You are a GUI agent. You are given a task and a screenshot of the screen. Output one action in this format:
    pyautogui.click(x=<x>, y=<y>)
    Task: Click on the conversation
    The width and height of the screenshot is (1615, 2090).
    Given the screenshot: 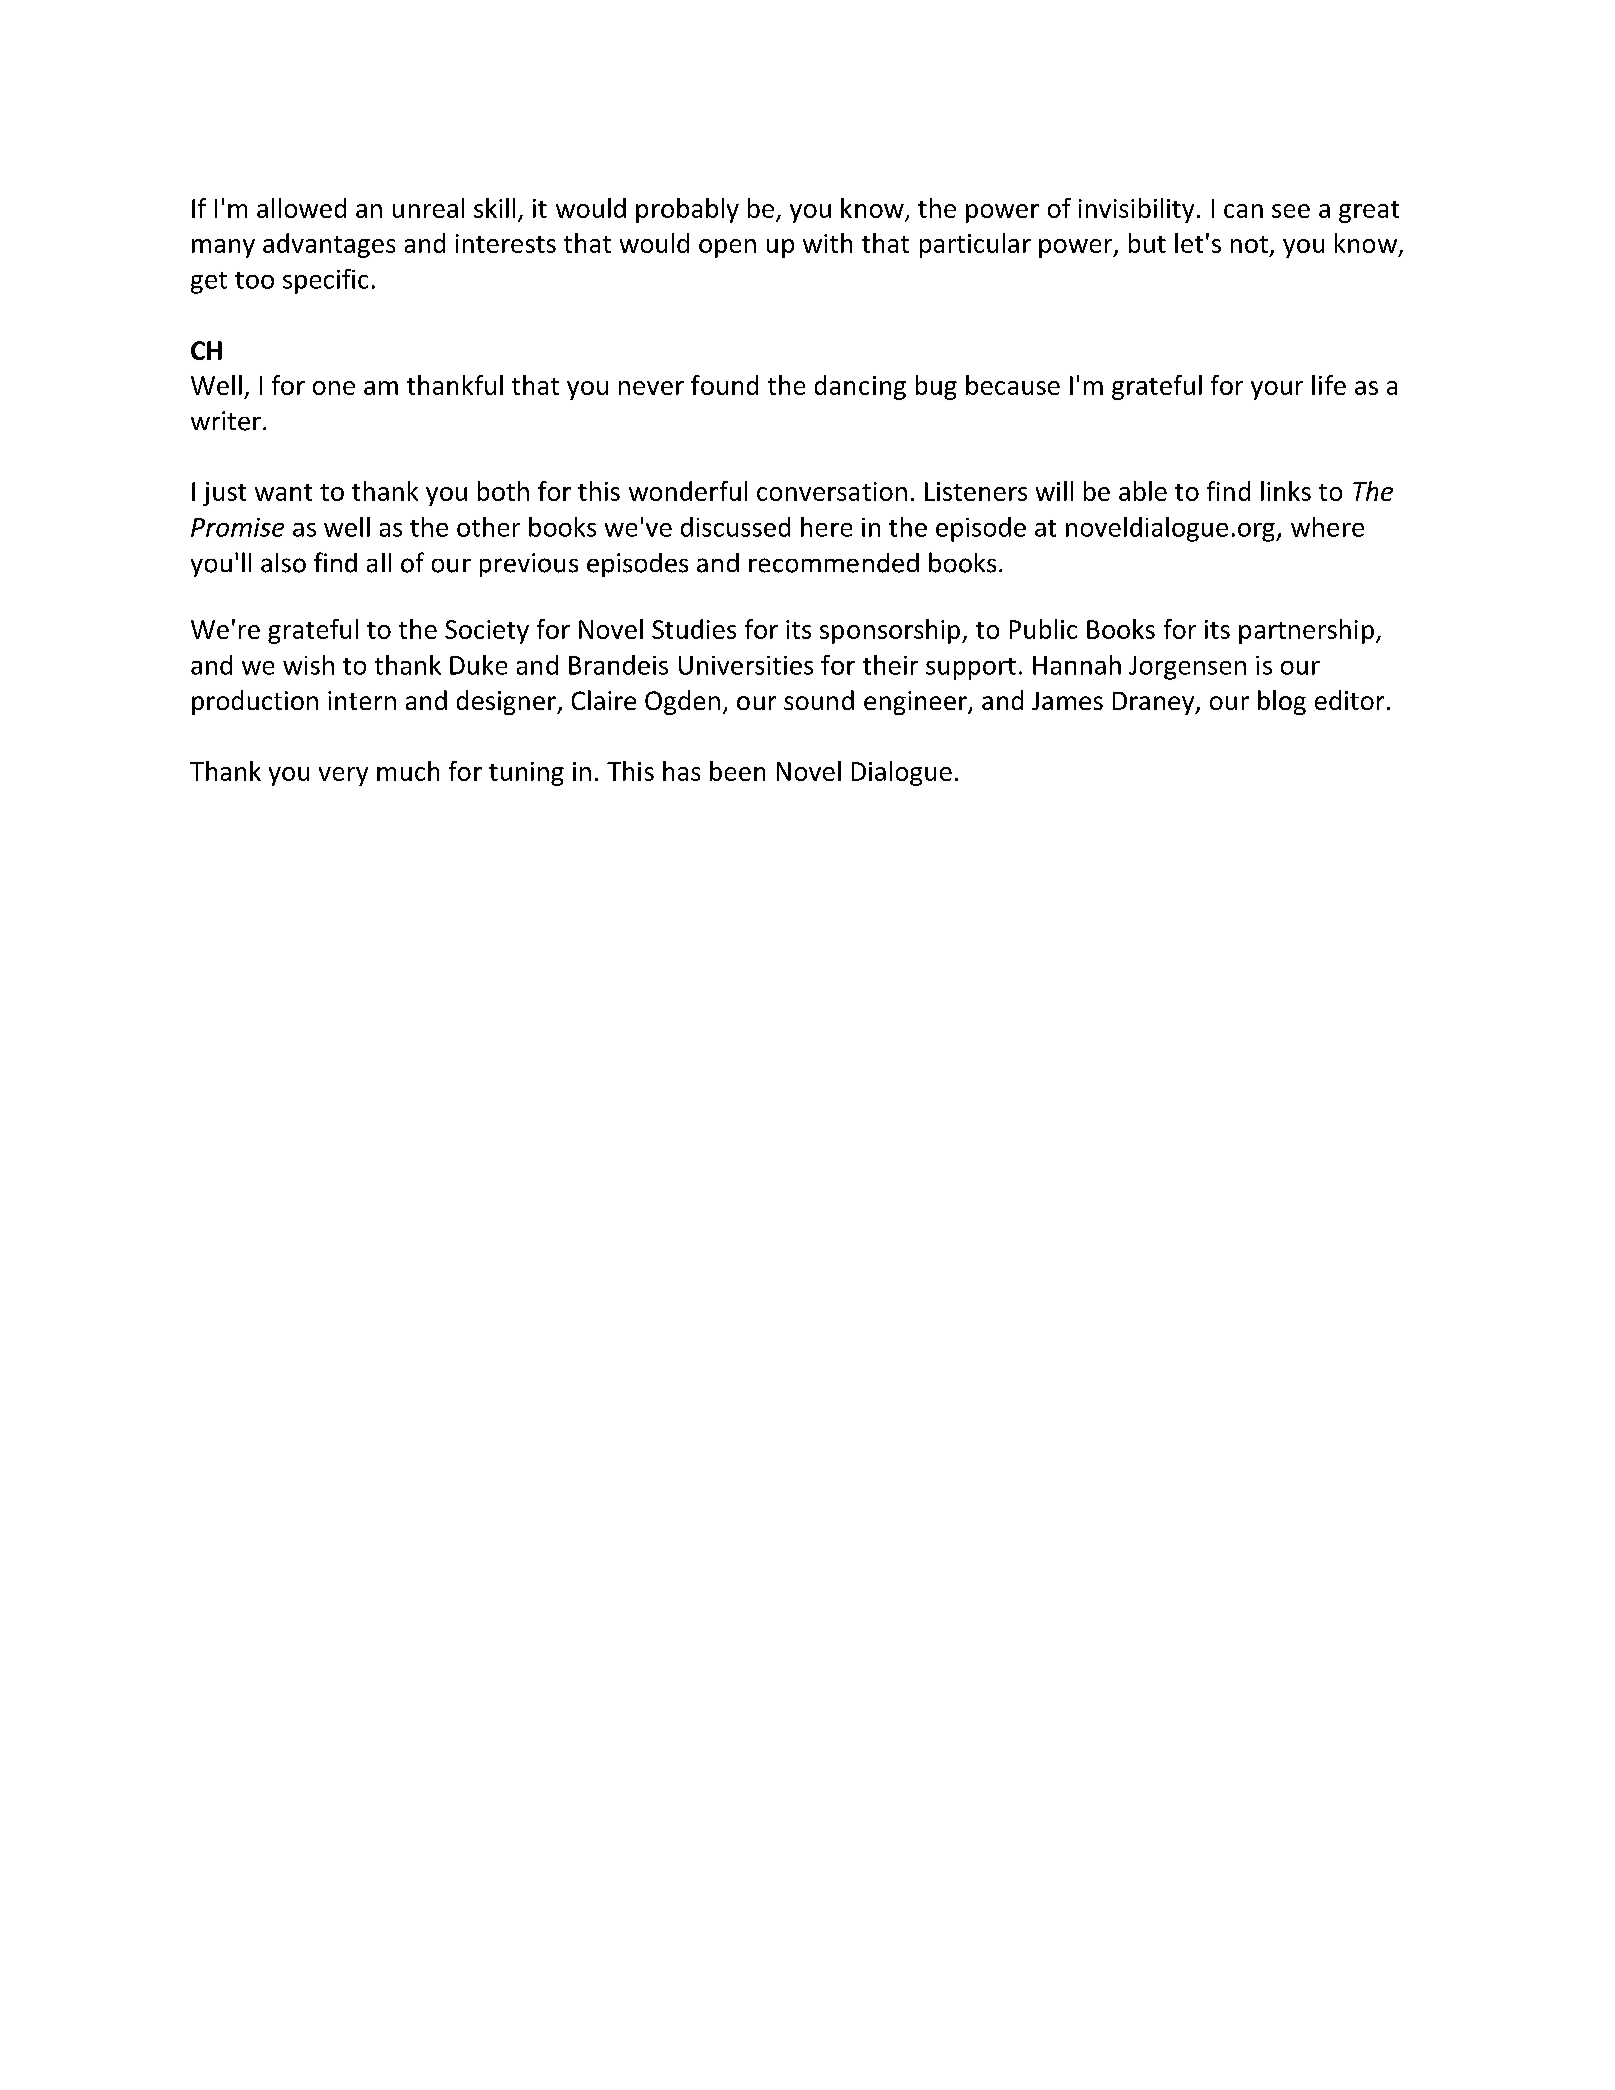 What is the action you would take?
    pyautogui.click(x=832, y=491)
